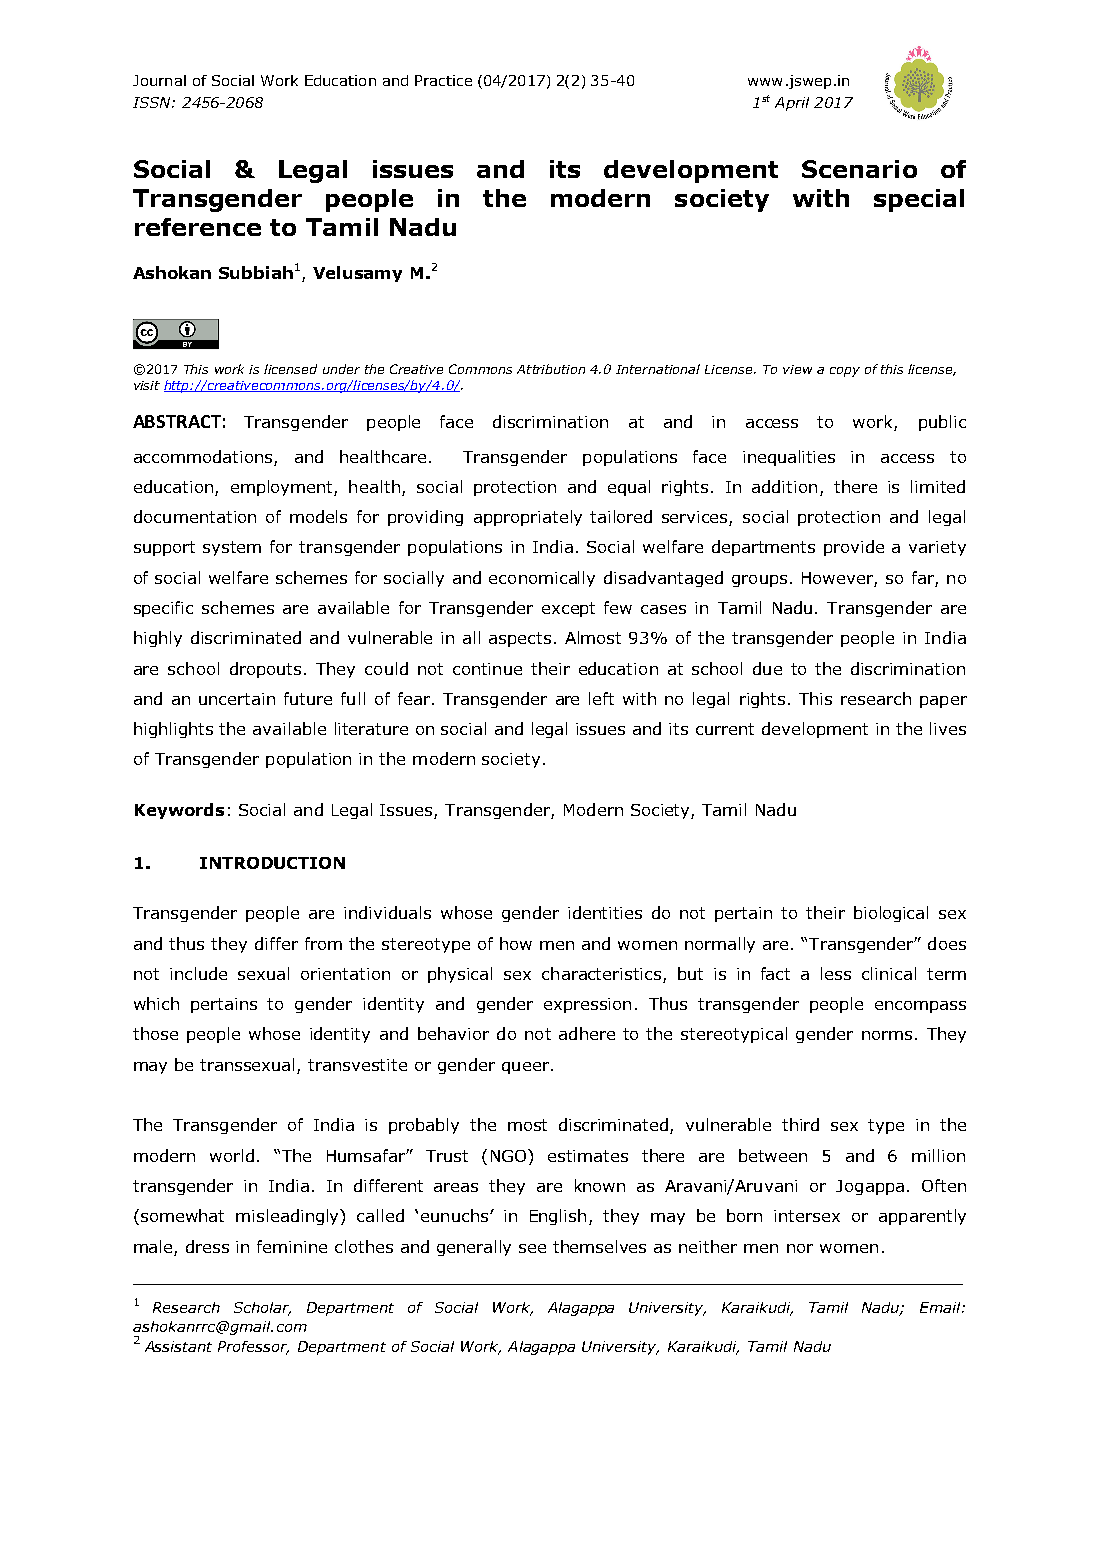 Image resolution: width=1099 pixels, height=1555 pixels. Describe the element at coordinates (943, 702) in the screenshot. I see `paper` at that location.
